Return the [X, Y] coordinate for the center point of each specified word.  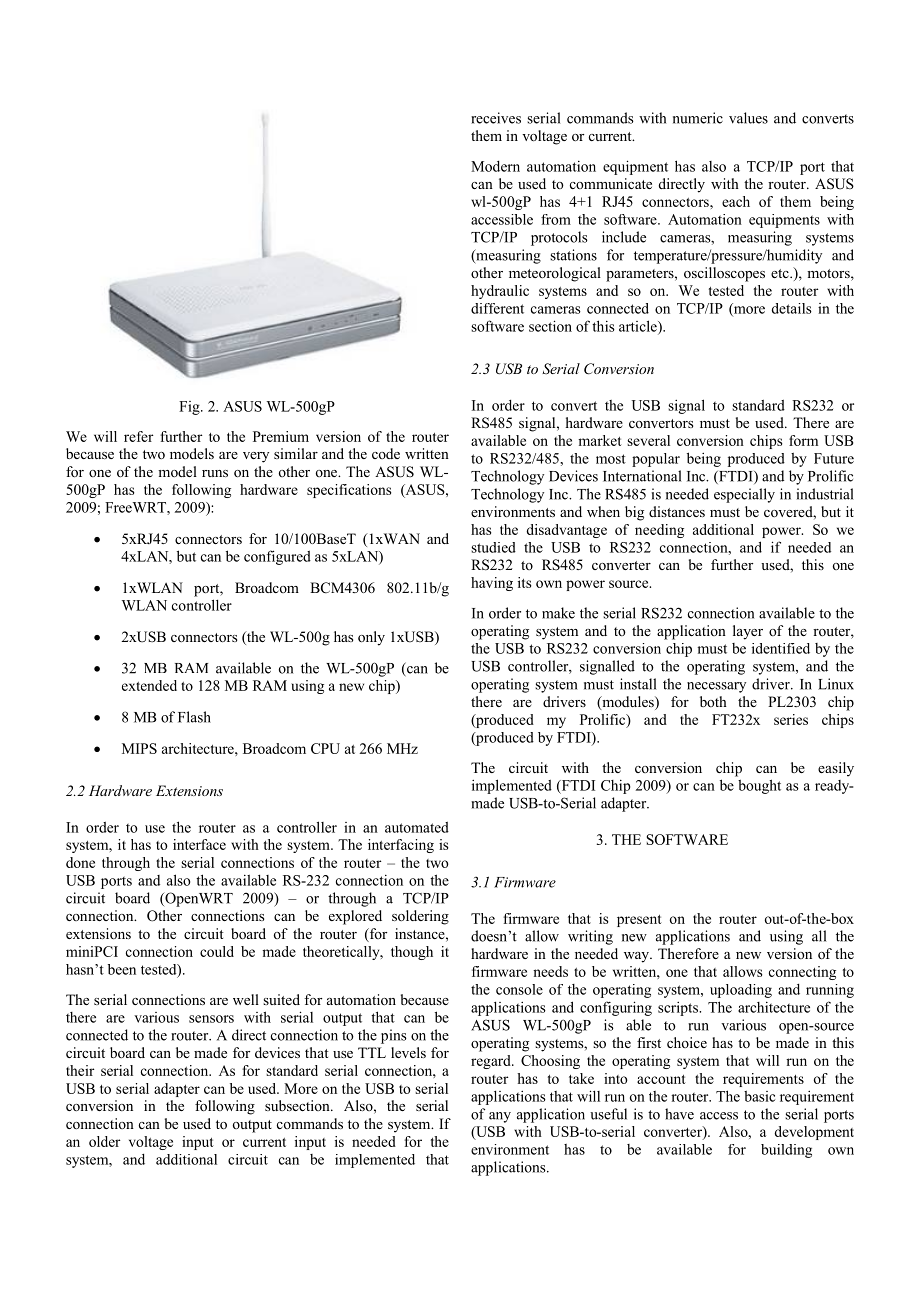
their [80, 1070]
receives [496, 118]
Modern [495, 166]
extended [149, 685]
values [748, 118]
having [492, 584]
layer [748, 632]
